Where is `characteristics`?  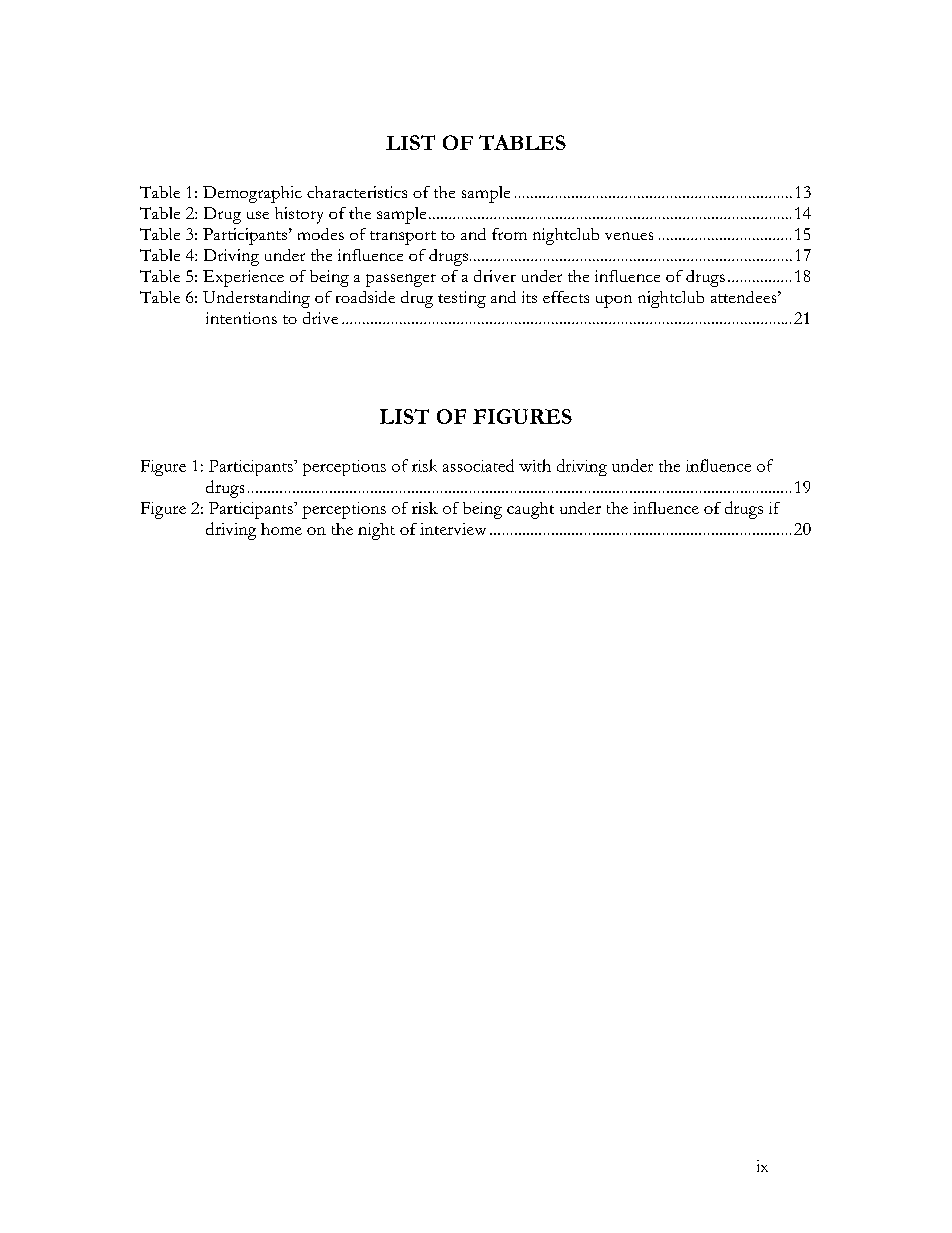 characteristics is located at coordinates (357, 192).
